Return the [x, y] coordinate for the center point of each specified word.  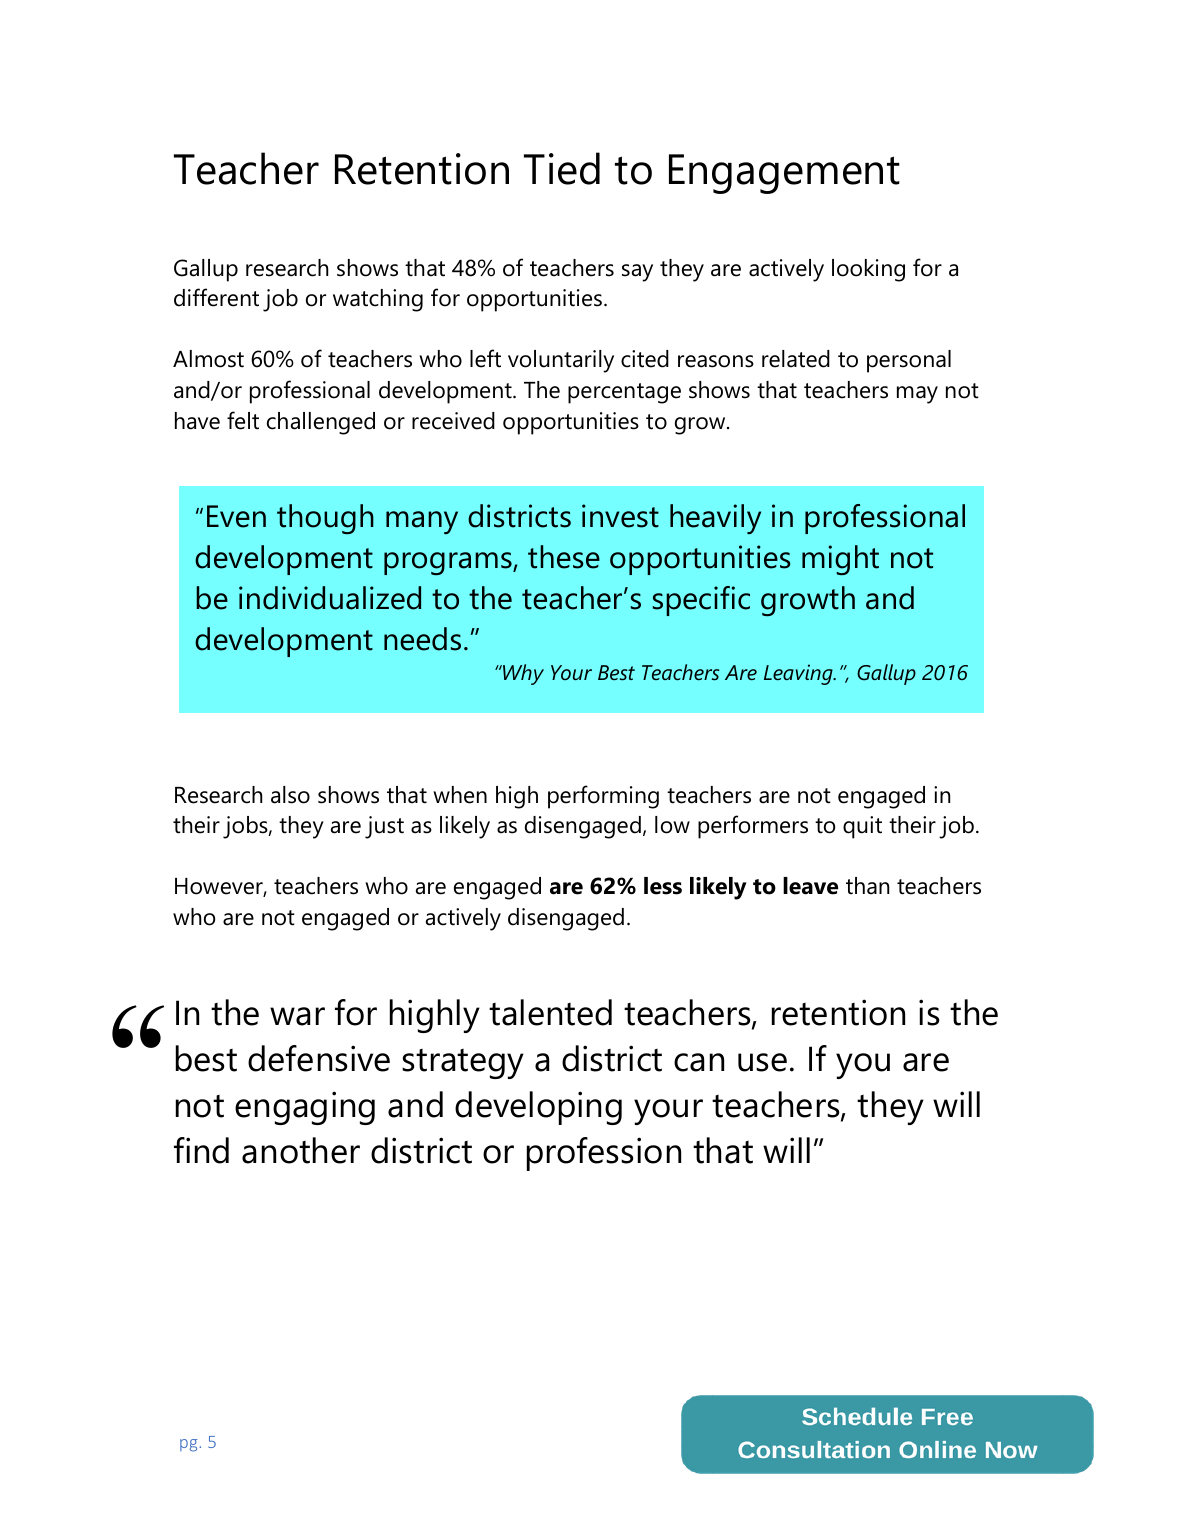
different [216, 297]
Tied [562, 168]
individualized [330, 598]
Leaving [799, 674]
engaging [305, 1108]
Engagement [784, 174]
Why [522, 674]
